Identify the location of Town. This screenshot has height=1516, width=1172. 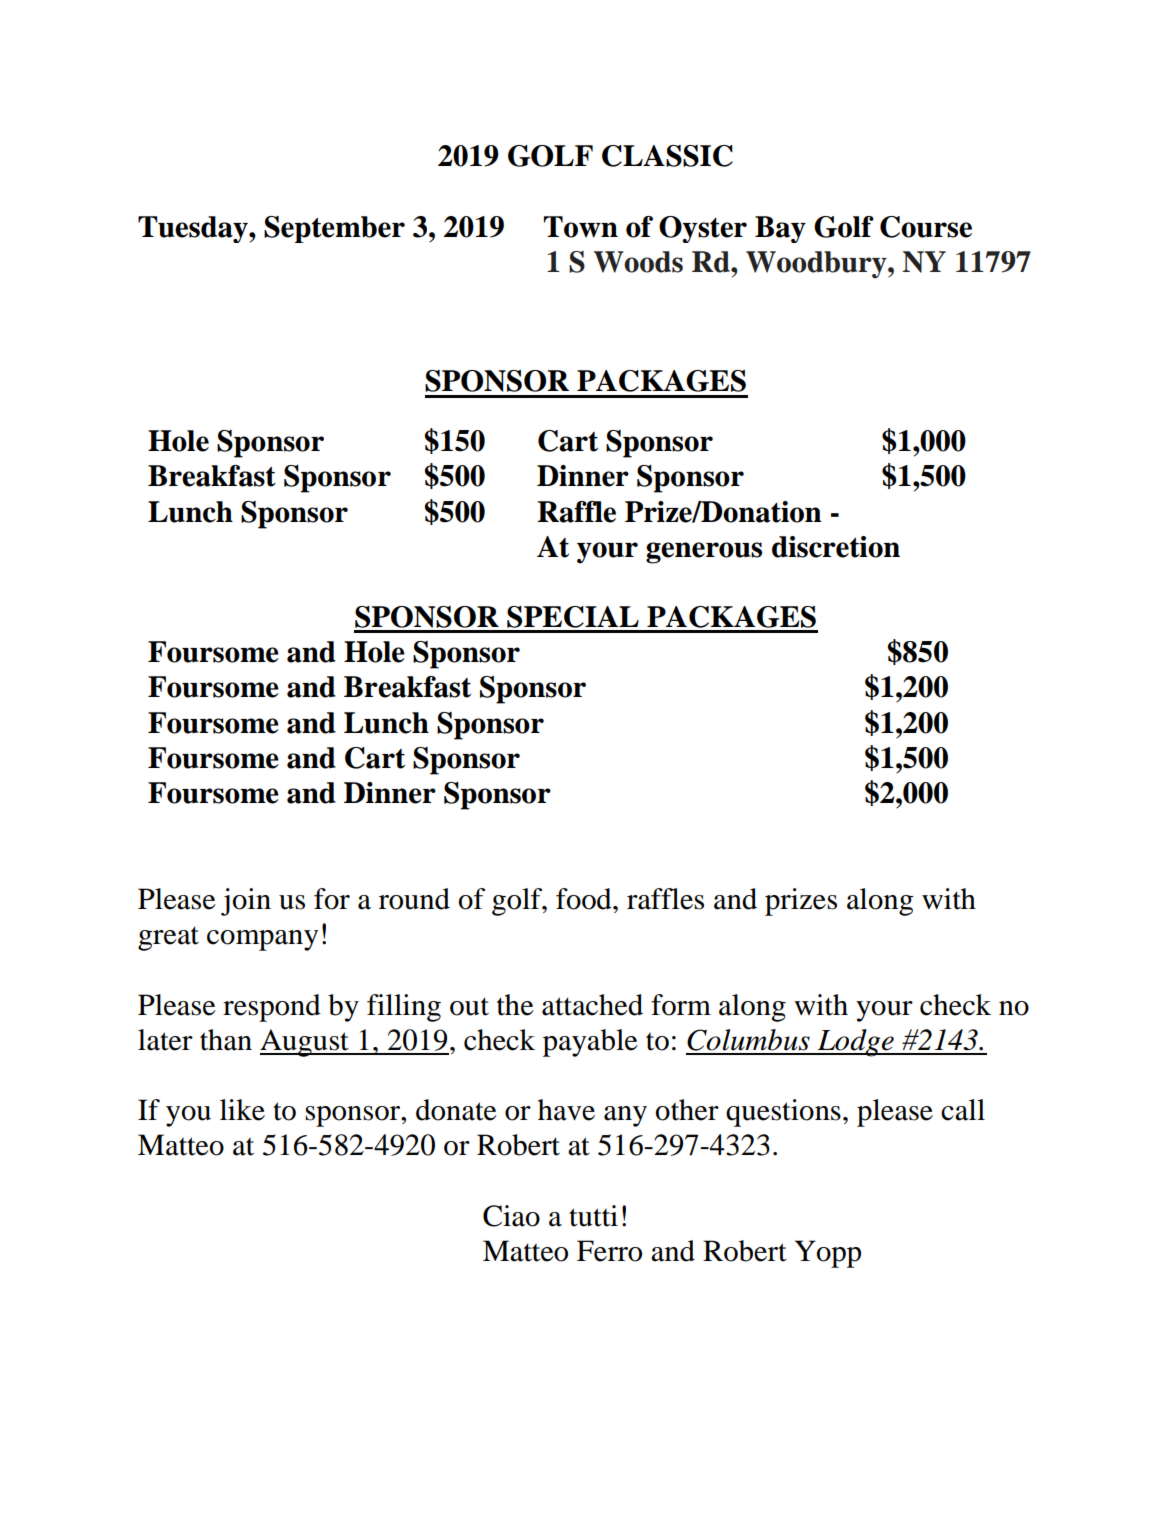
(581, 227).
